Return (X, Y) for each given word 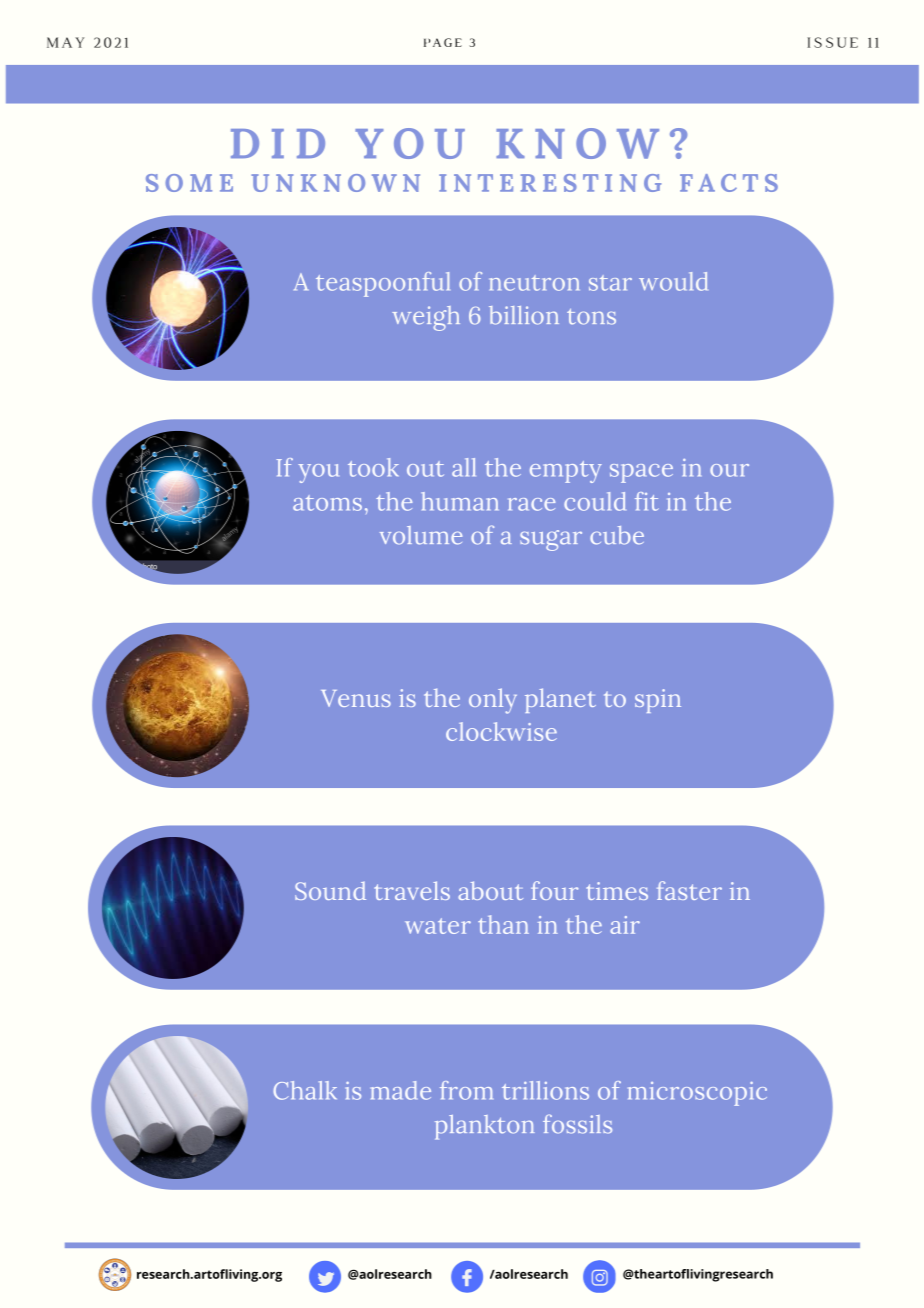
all (463, 467)
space (641, 473)
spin (658, 701)
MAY (65, 42)
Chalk (305, 1090)
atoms (327, 503)
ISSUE (832, 42)
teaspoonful (383, 284)
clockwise (501, 731)
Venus (356, 698)
